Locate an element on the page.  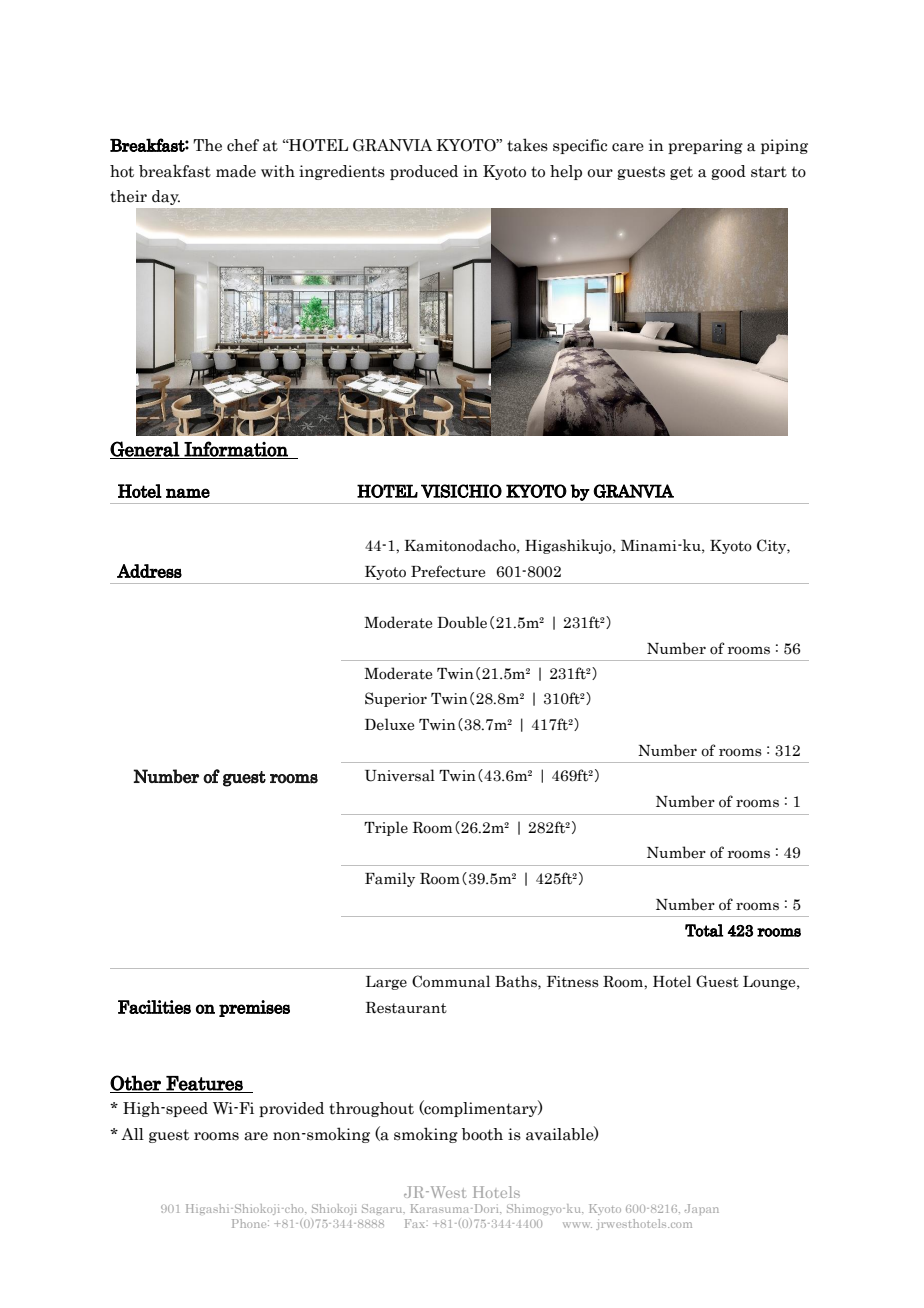
made is located at coordinates (236, 171).
